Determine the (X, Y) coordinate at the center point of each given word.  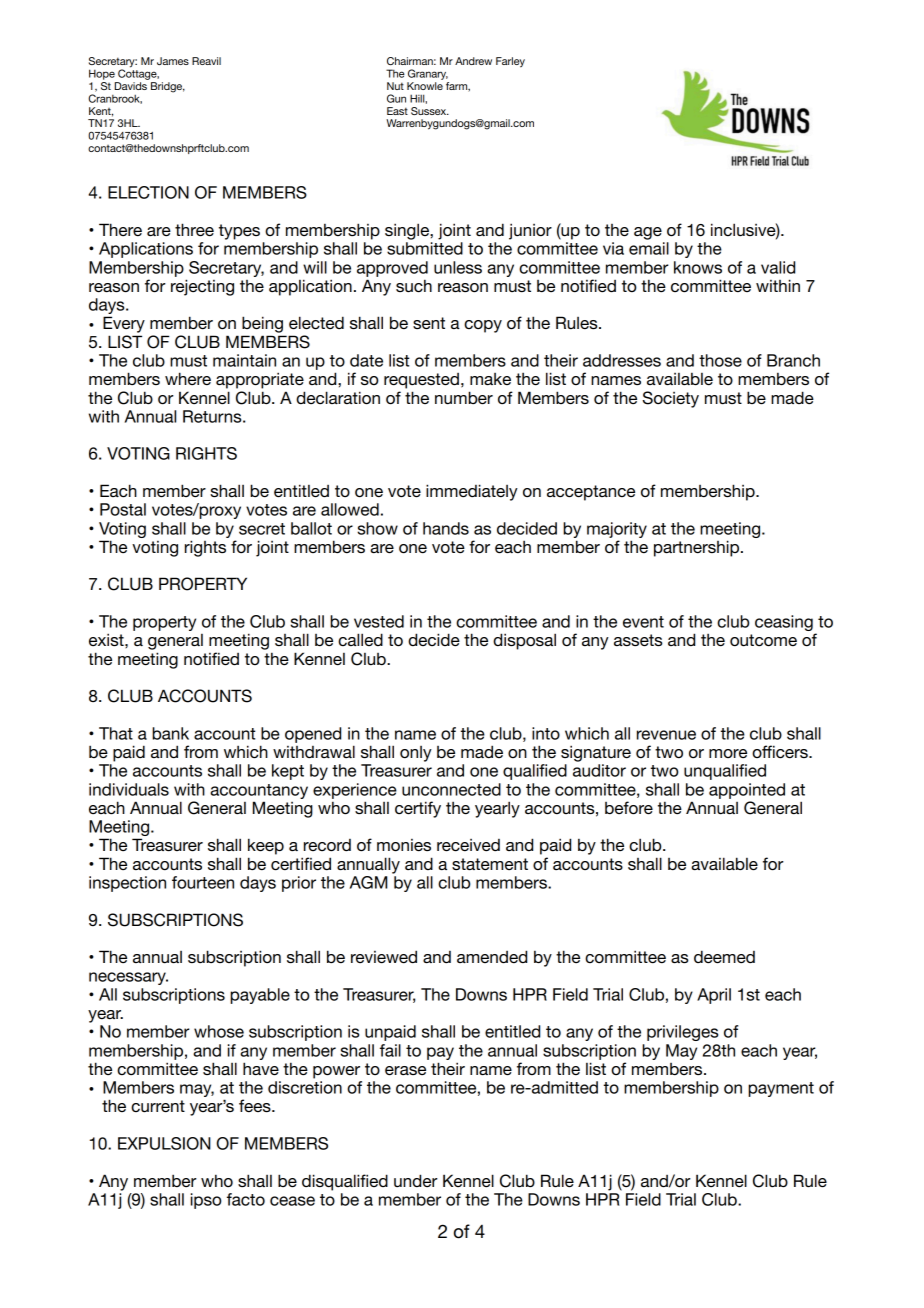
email (649, 248)
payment (781, 1089)
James (173, 61)
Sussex (430, 111)
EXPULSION (164, 1143)
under (416, 1180)
